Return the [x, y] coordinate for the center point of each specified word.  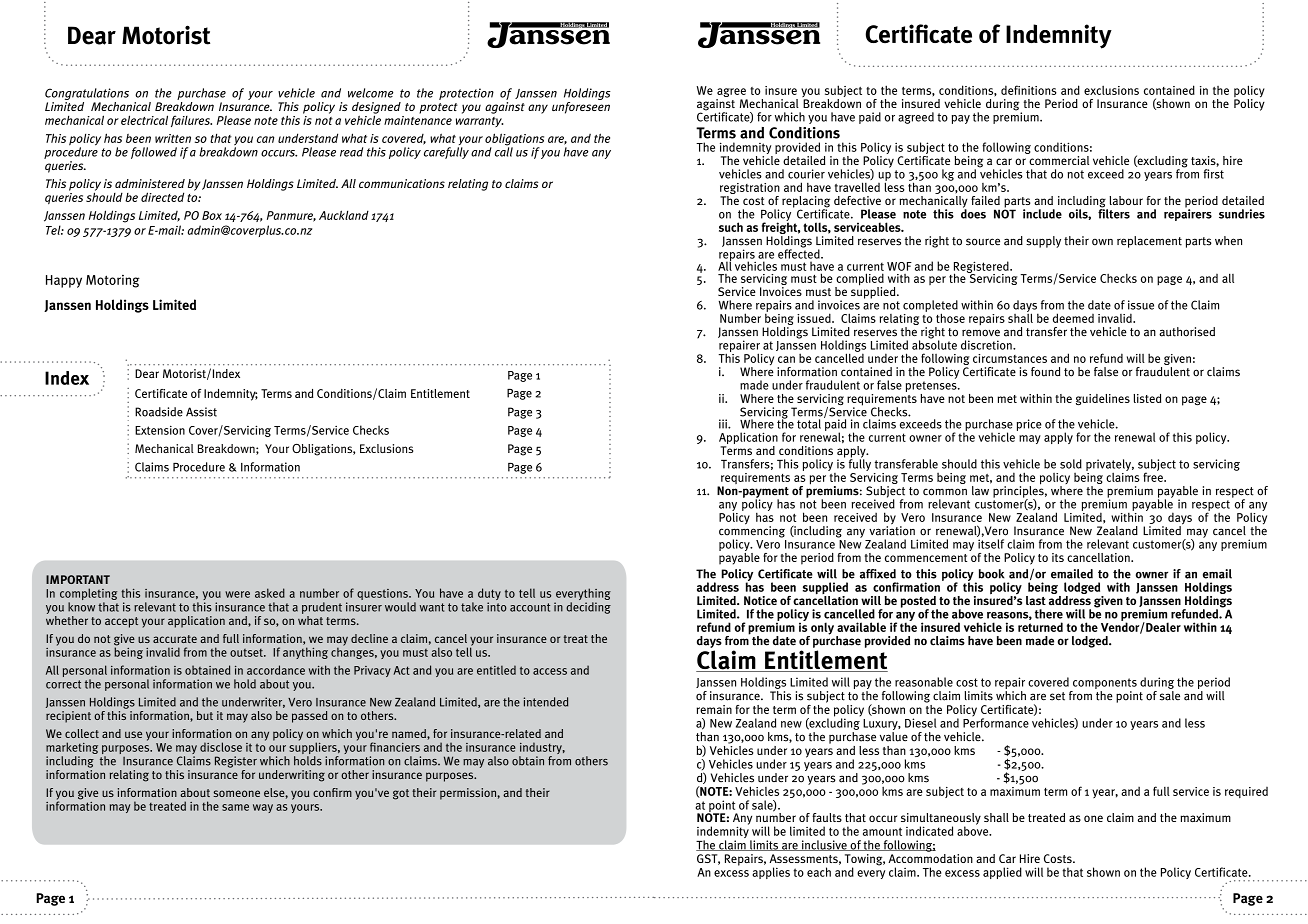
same [235, 807]
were [237, 594]
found [1045, 372]
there [1049, 614]
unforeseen [581, 108]
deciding [588, 608]
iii [724, 424]
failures [191, 121]
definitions [1029, 90]
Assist [201, 412]
